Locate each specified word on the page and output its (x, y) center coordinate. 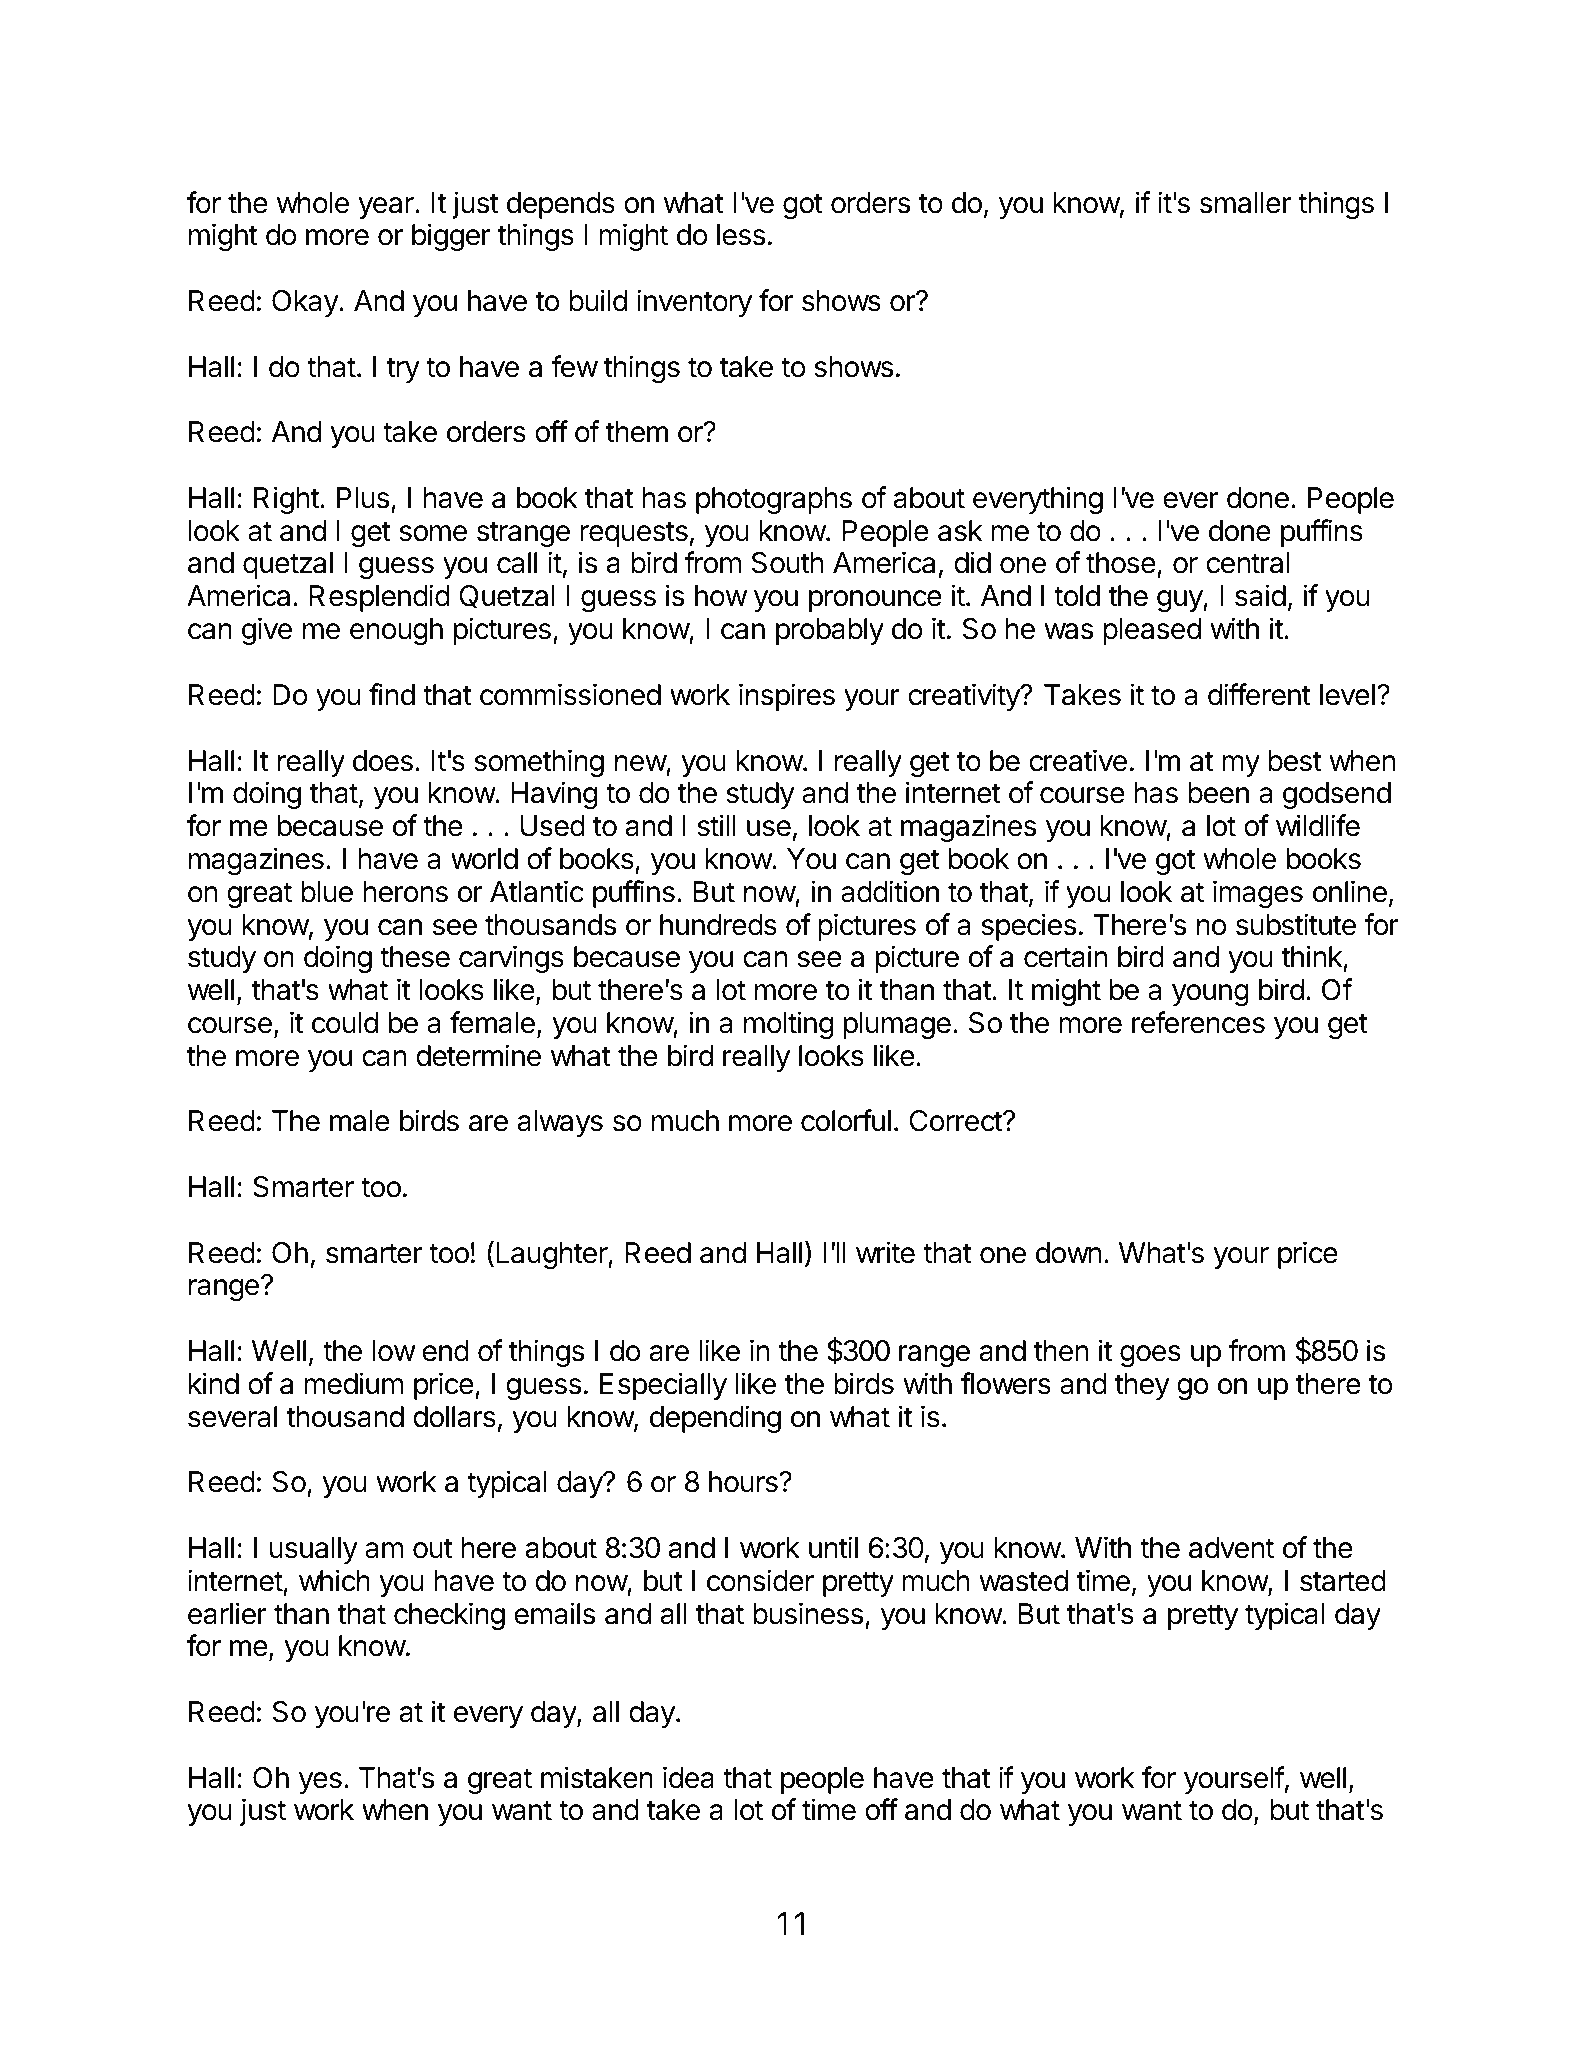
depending (715, 1419)
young (1210, 995)
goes (1150, 1356)
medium (353, 1383)
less (741, 235)
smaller (1245, 203)
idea (688, 1777)
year (387, 208)
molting (788, 1025)
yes (320, 1783)
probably (830, 631)
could (345, 1023)
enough (396, 631)
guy (1180, 601)
